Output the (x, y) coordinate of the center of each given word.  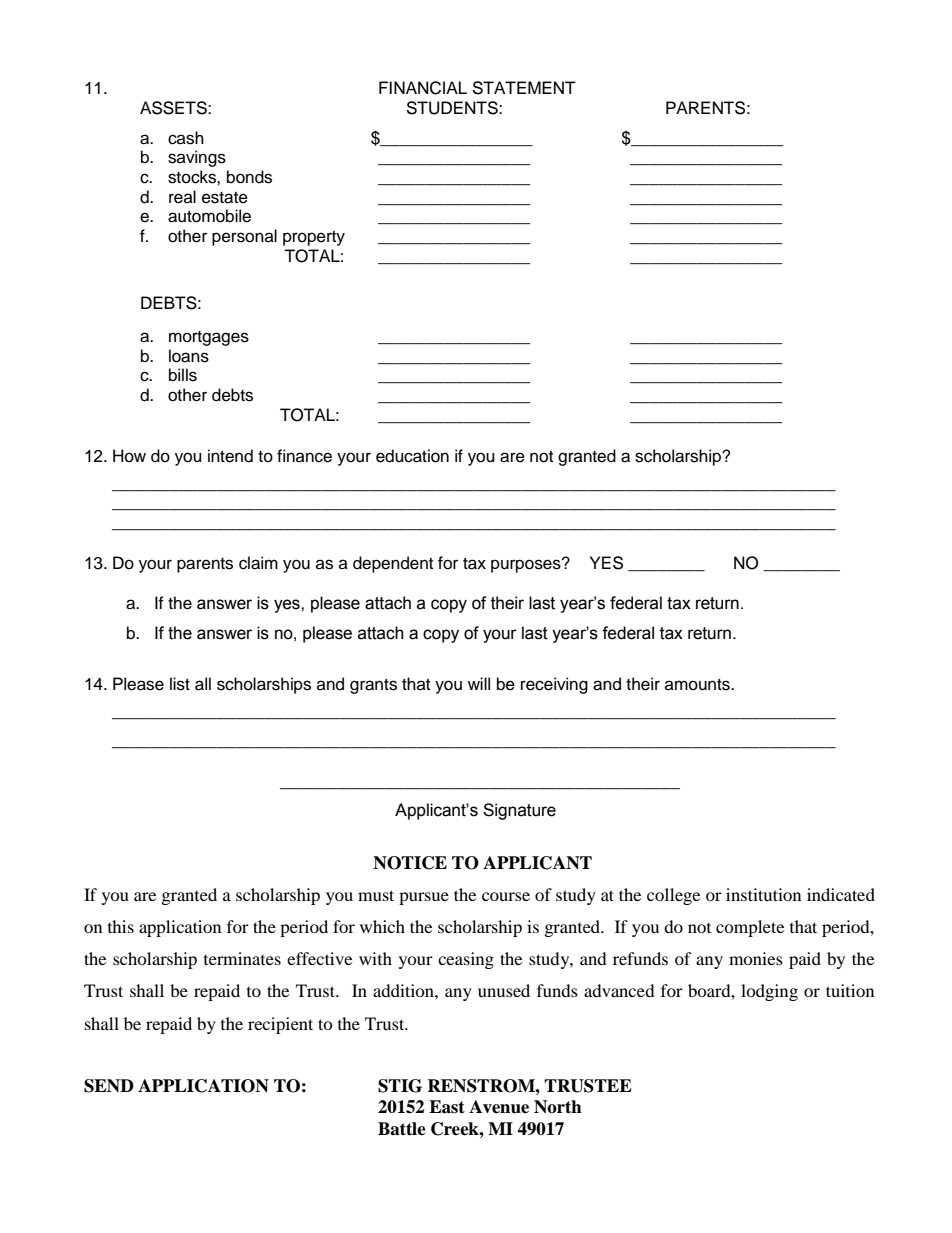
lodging (769, 992)
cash (186, 138)
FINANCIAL (423, 88)
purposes (527, 565)
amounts (698, 685)
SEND (109, 1086)
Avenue (499, 1107)
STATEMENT (524, 88)
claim (258, 563)
